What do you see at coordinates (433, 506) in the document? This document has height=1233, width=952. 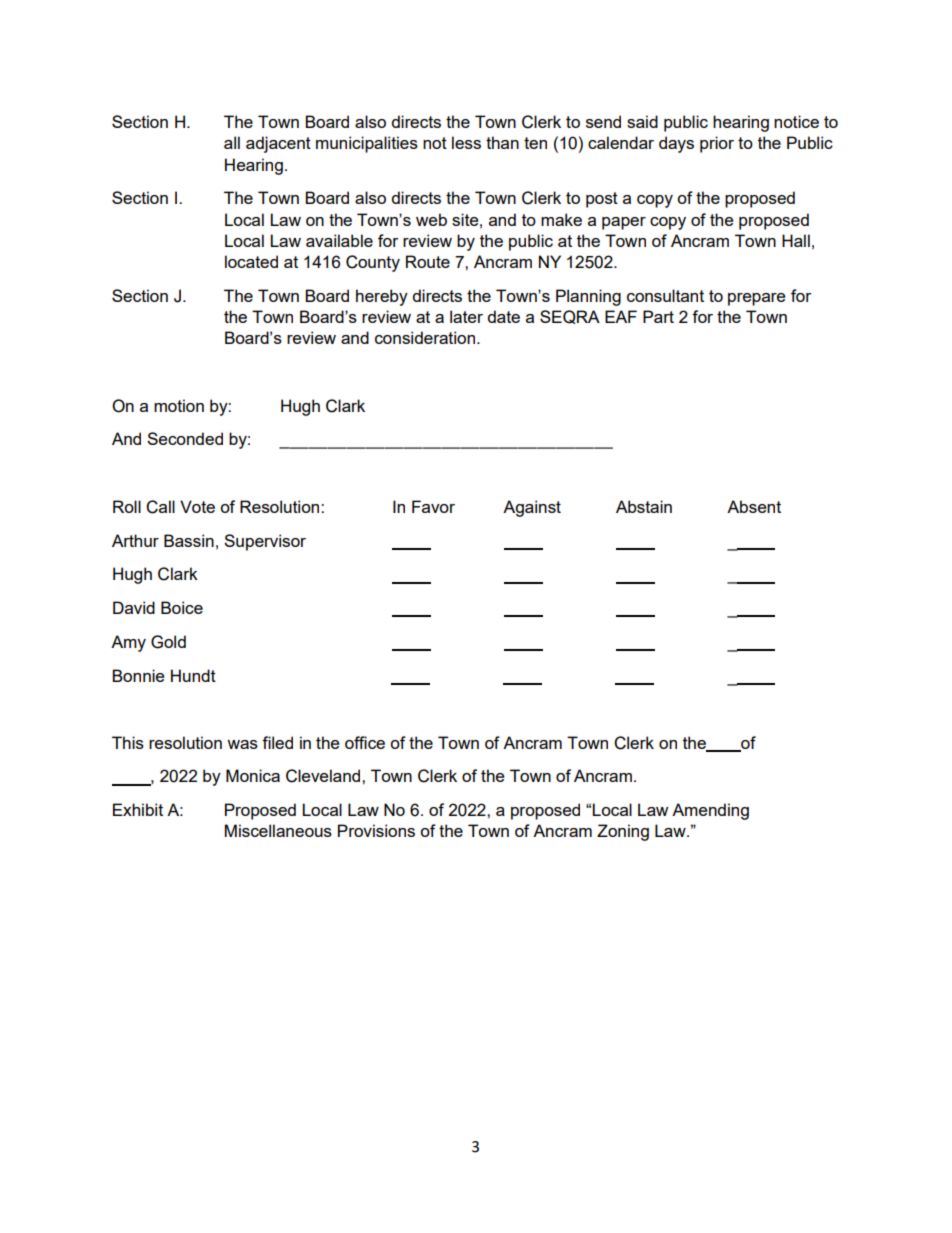 I see `Favor` at bounding box center [433, 506].
